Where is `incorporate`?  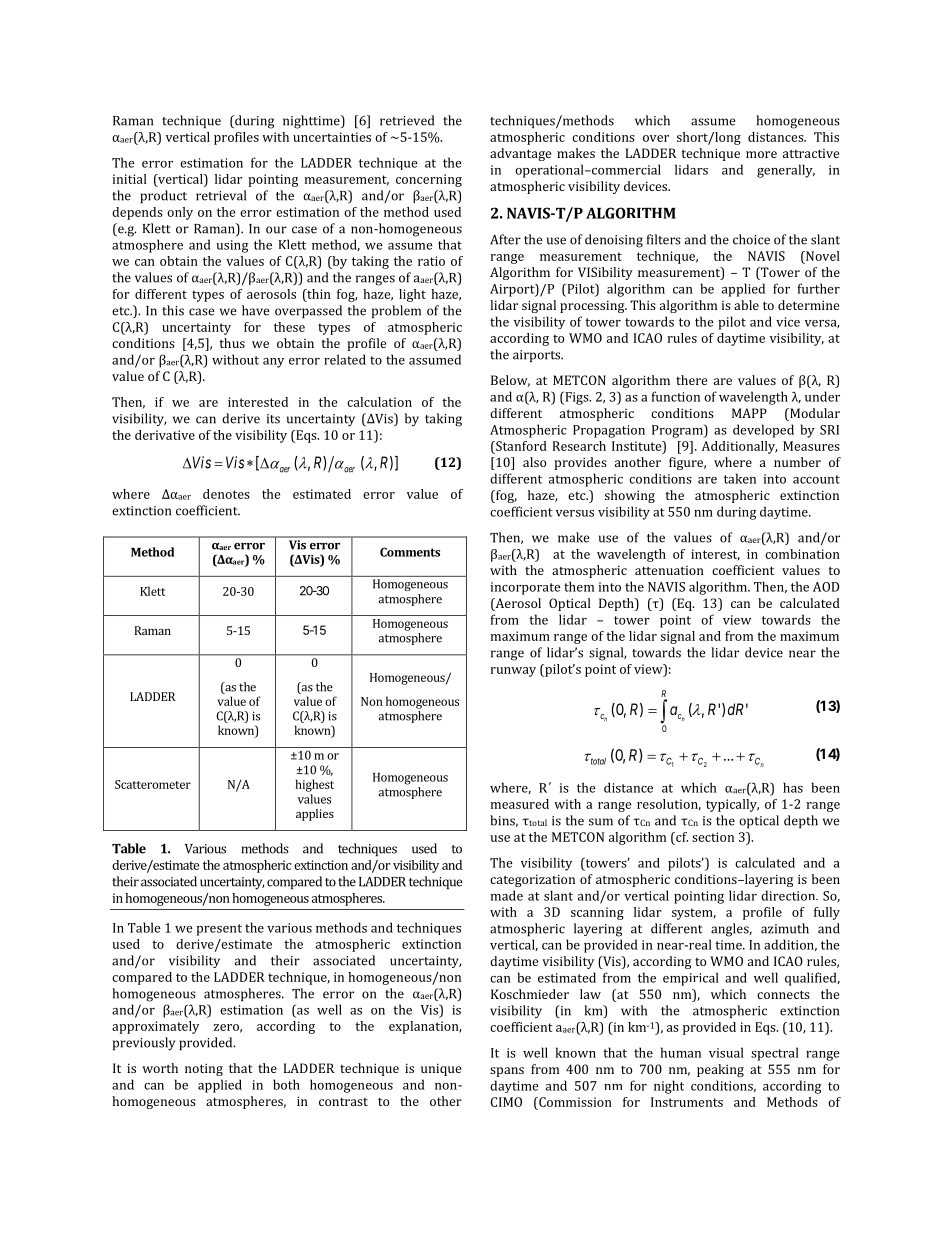 incorporate is located at coordinates (526, 588).
